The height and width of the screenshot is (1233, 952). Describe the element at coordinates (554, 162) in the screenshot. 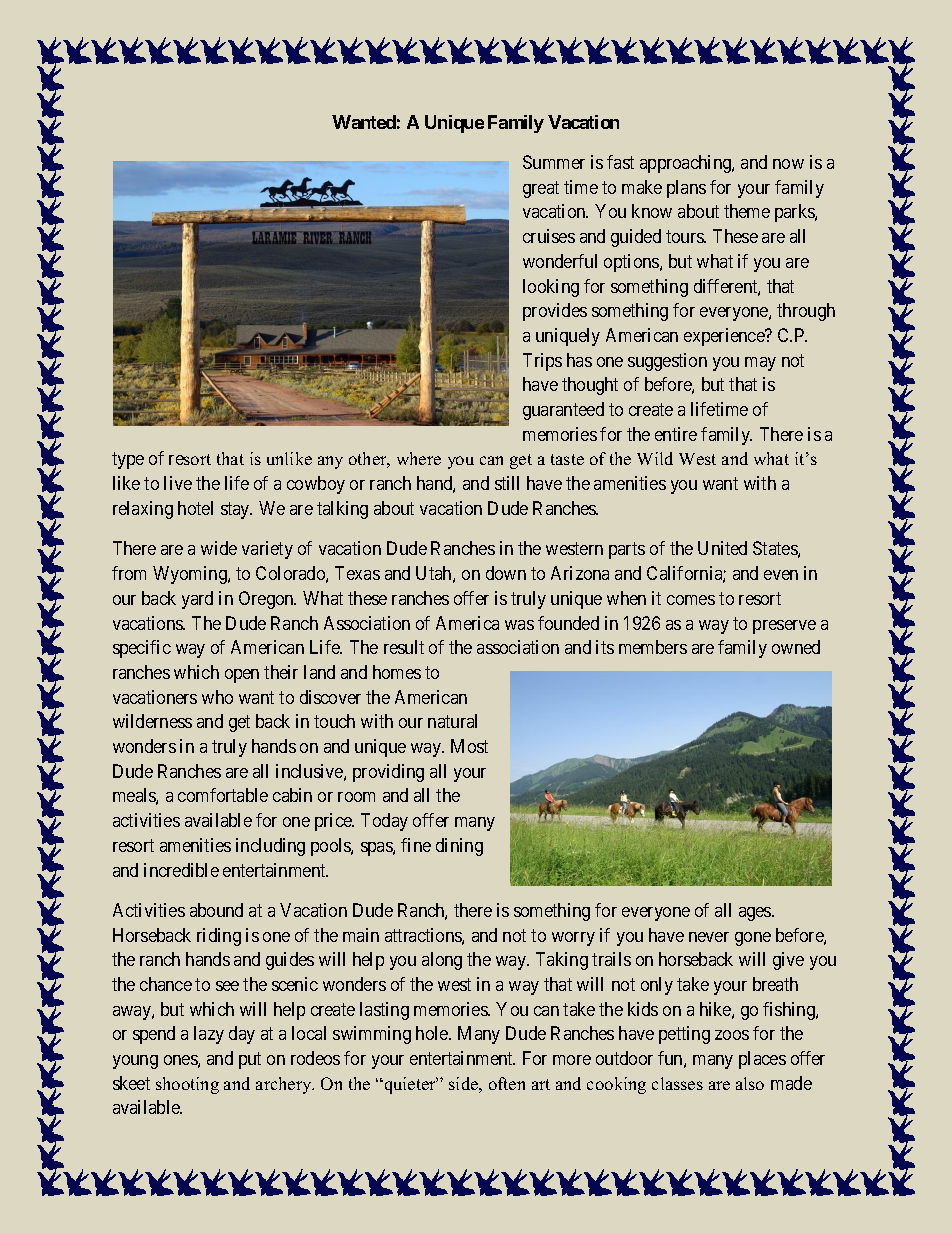

I see `Summer` at that location.
